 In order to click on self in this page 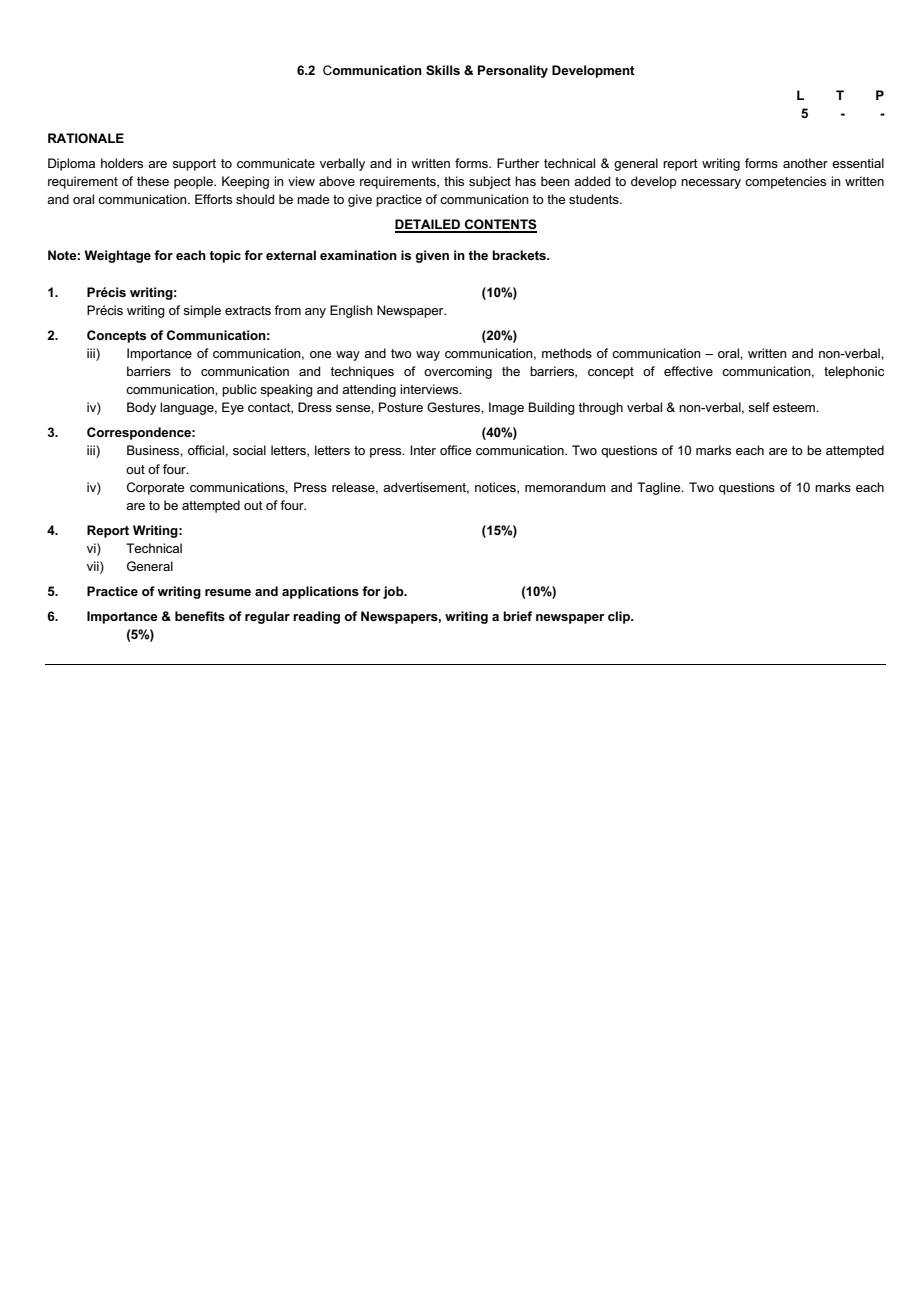, I will do `click(759, 407)`.
